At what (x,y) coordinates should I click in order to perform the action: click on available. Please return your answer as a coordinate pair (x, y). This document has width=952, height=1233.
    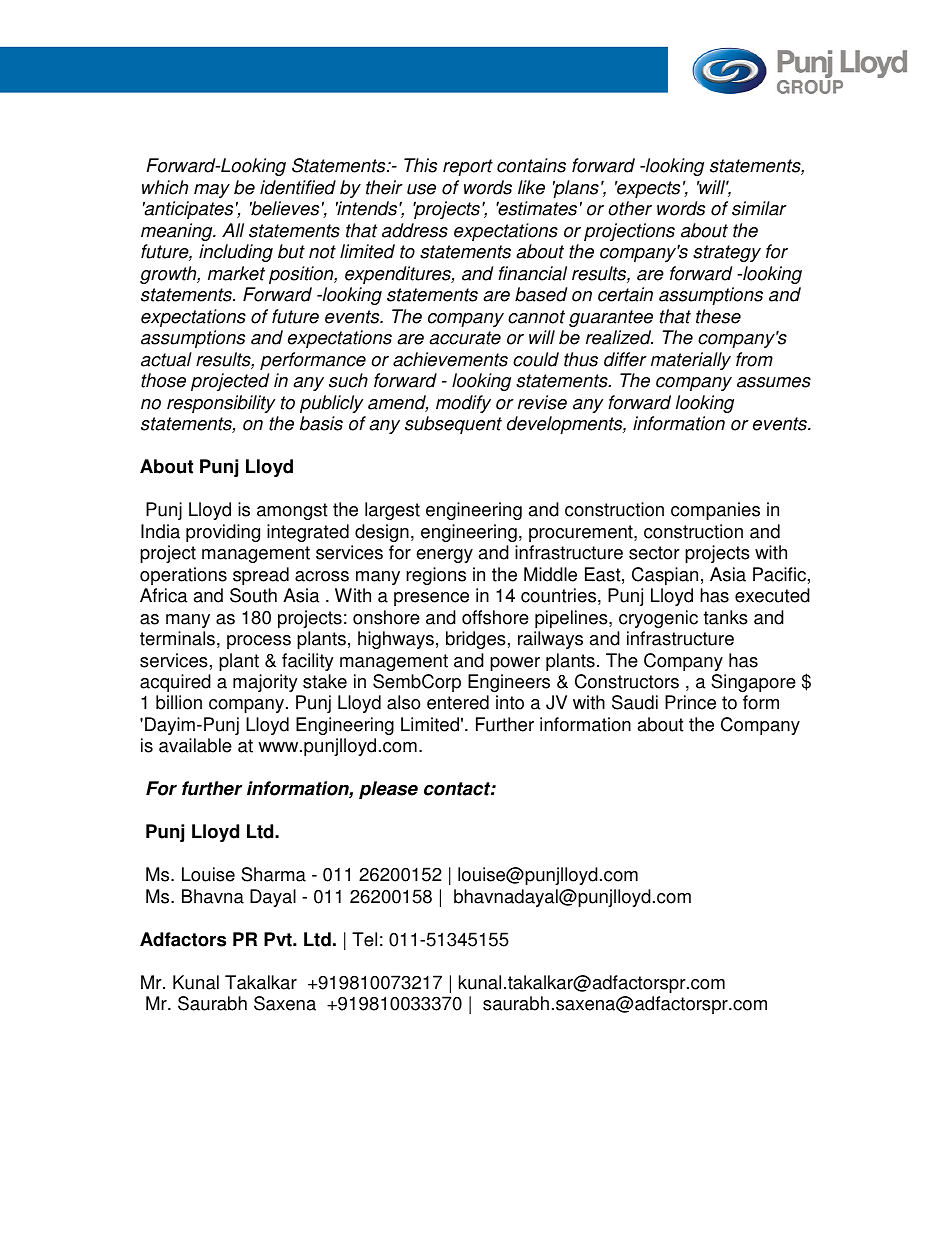
    Looking at the image, I should click on (195, 745).
